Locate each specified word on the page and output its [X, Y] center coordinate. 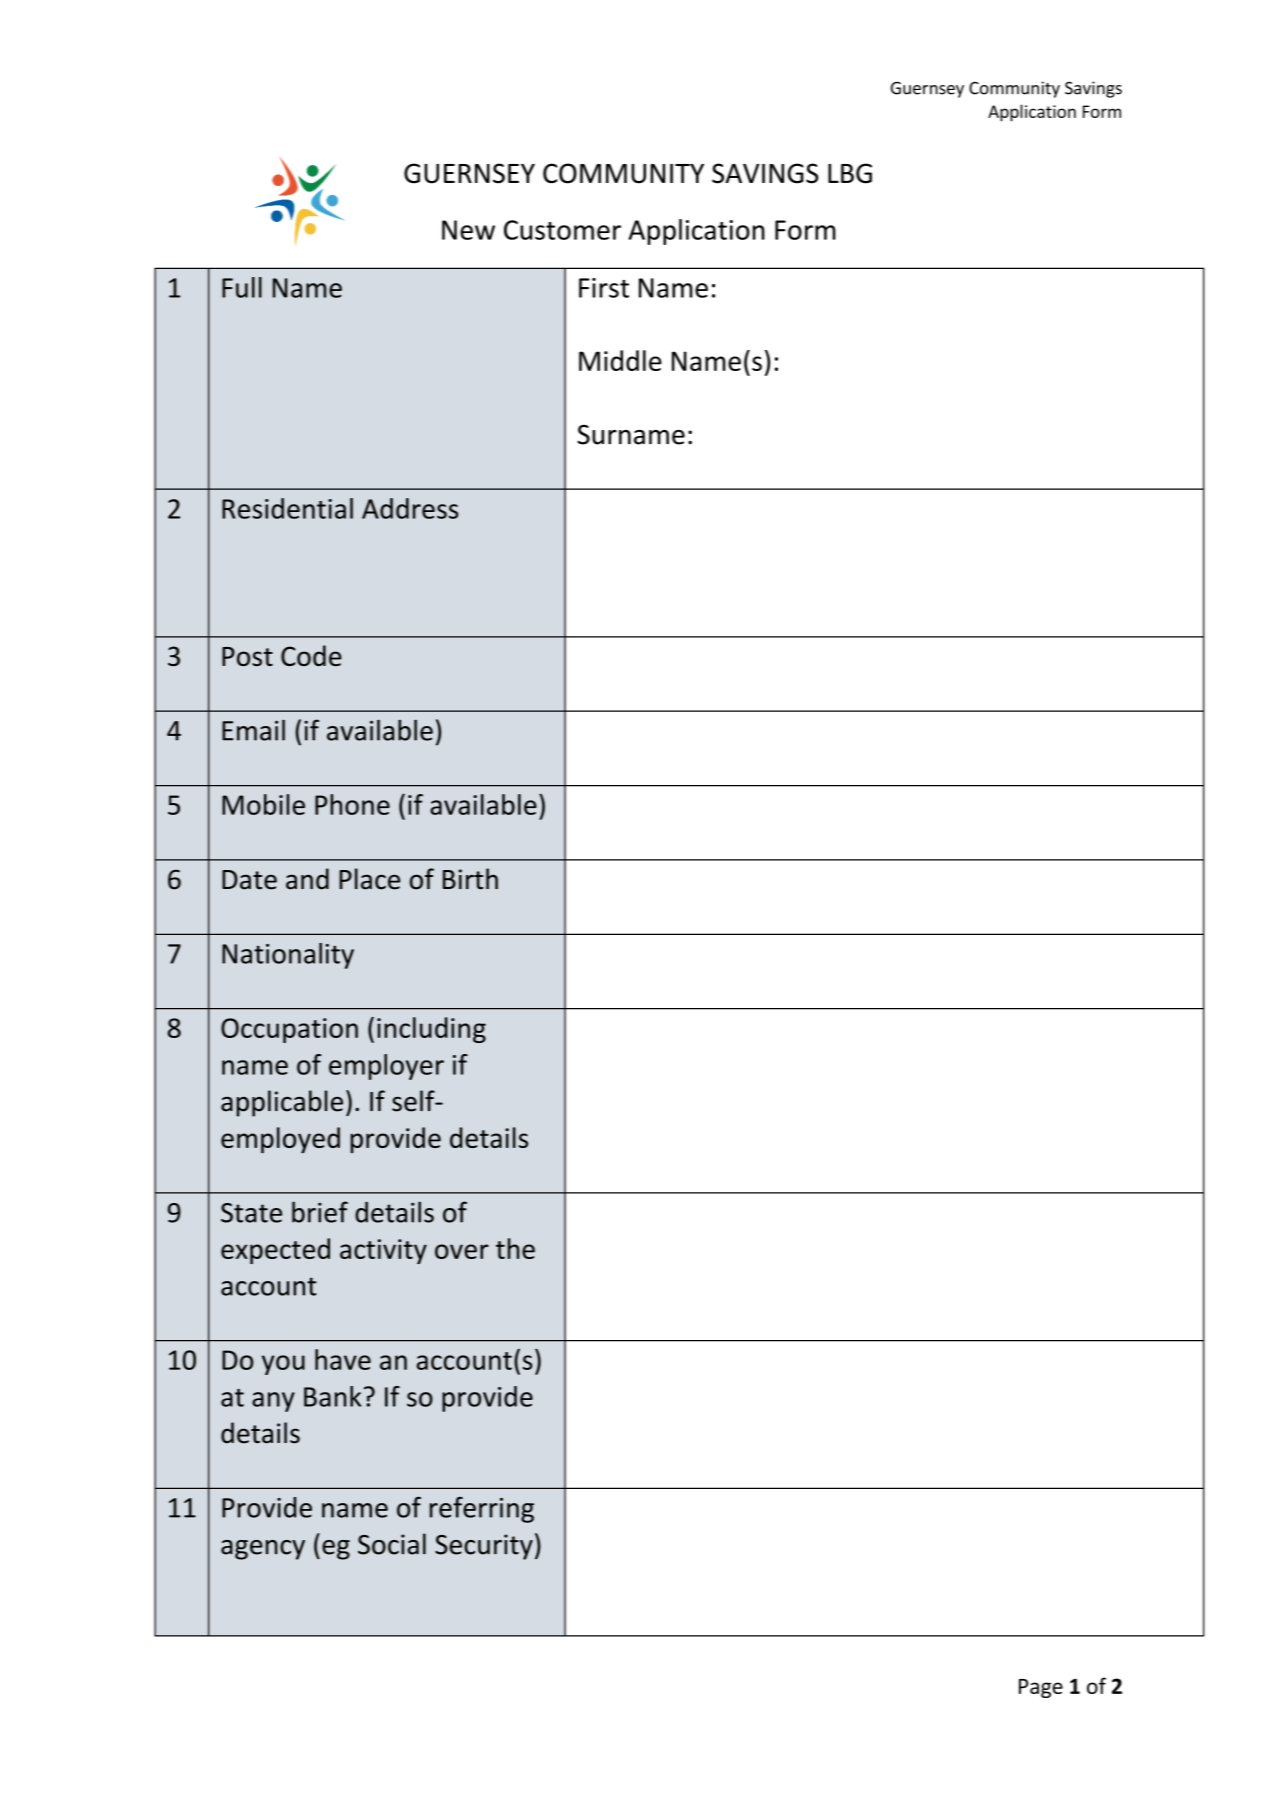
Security [484, 1547]
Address [410, 508]
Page [1041, 1688]
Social [392, 1544]
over [462, 1251]
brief [320, 1212]
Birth [470, 879]
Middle [620, 360]
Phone [352, 804]
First [604, 288]
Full [242, 287]
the [515, 1248]
